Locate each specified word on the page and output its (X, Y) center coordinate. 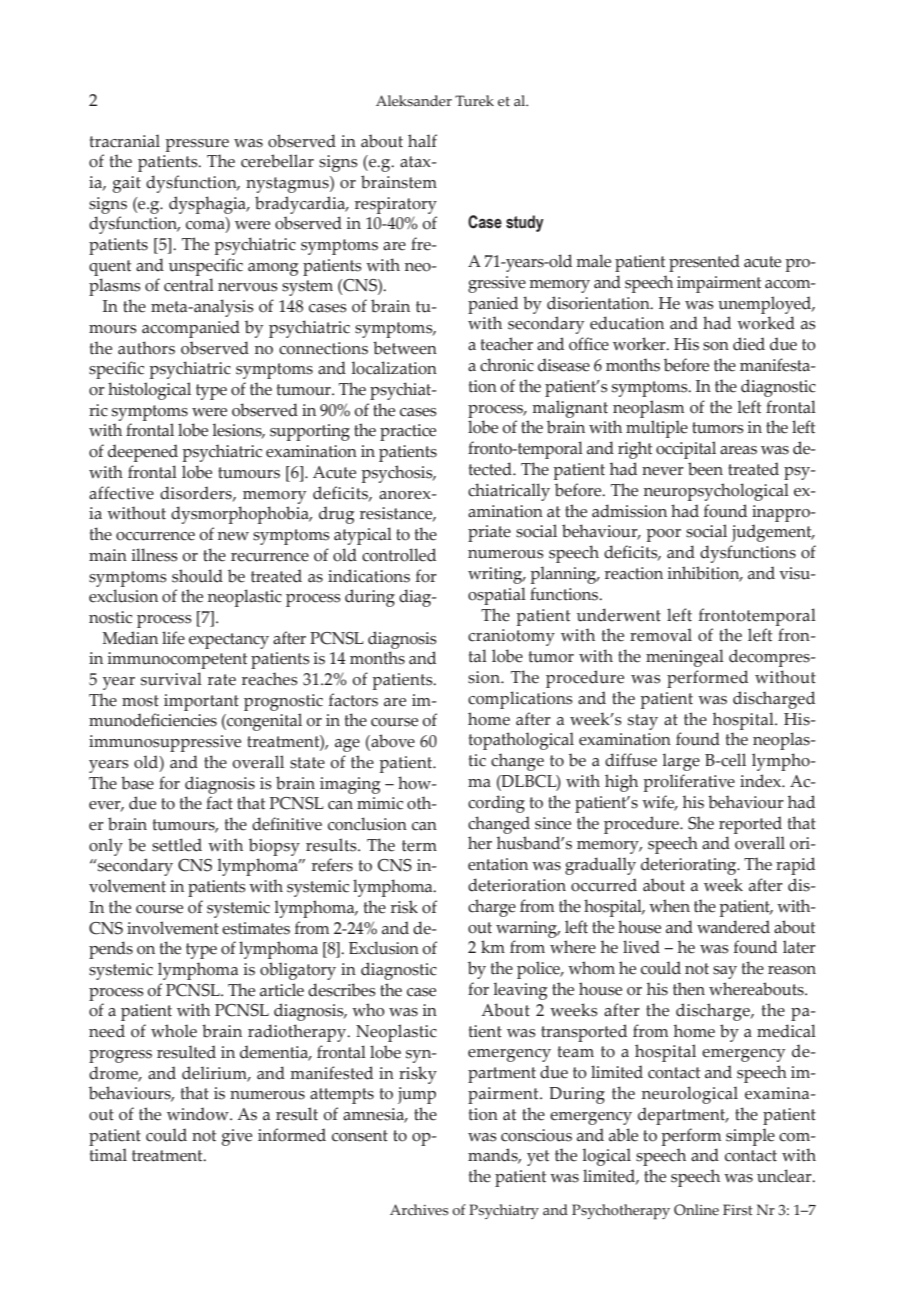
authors (146, 348)
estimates (256, 928)
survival (171, 679)
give (237, 1137)
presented (704, 263)
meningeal (685, 658)
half (422, 141)
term (419, 846)
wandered (733, 927)
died (749, 344)
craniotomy (511, 637)
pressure (197, 145)
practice (408, 432)
